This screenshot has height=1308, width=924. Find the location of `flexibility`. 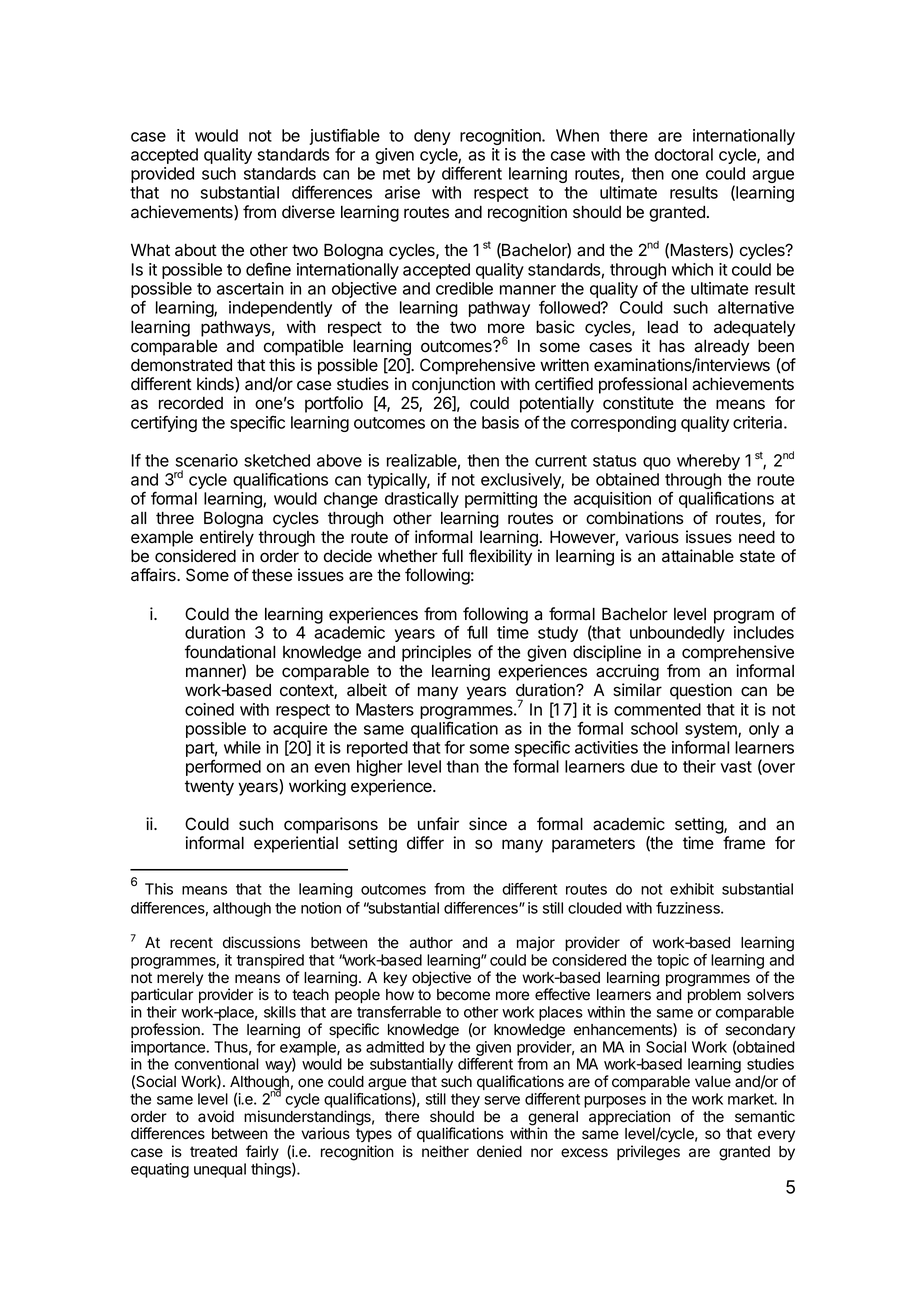

flexibility is located at coordinates (500, 557).
